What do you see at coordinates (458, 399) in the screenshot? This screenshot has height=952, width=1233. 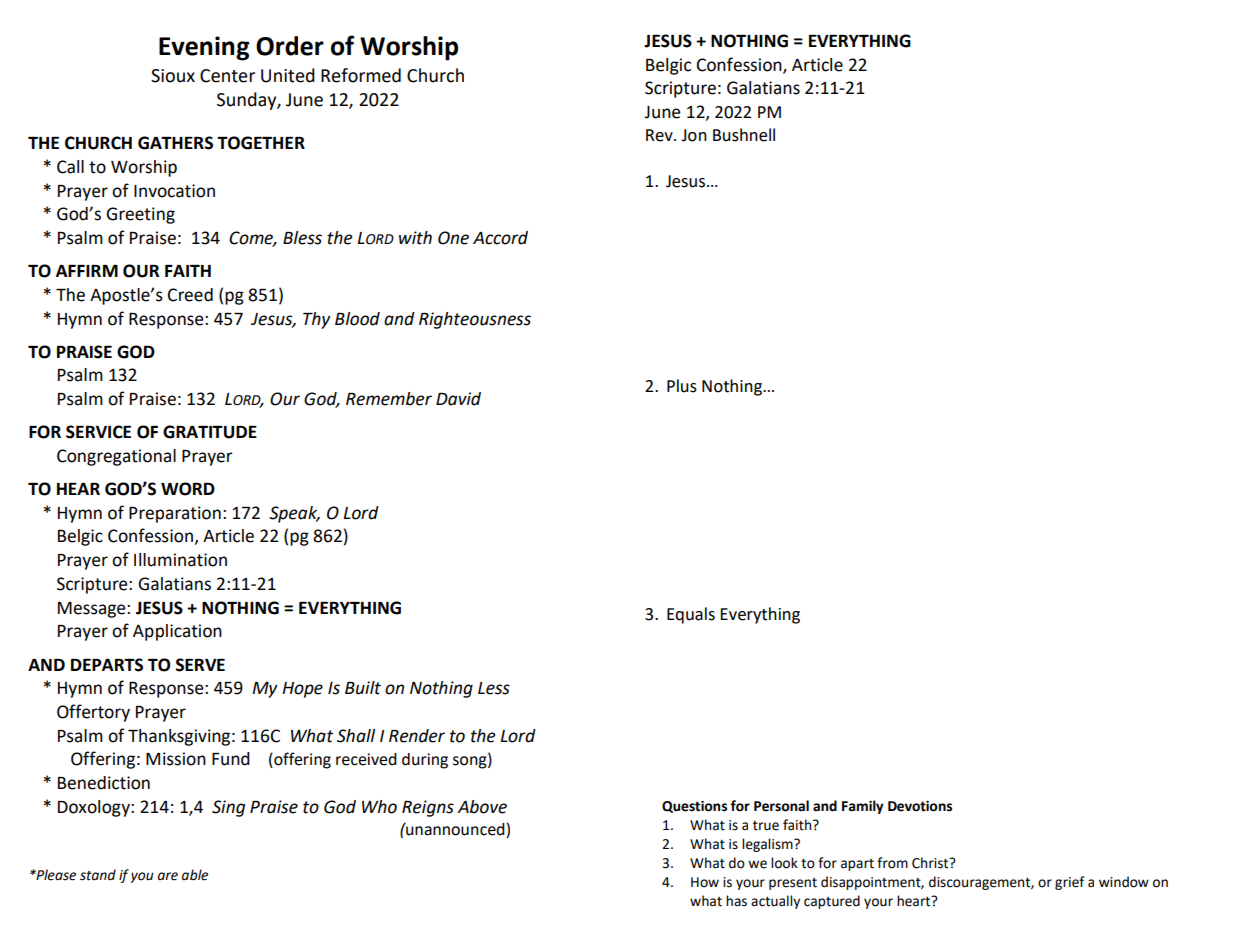 I see `David` at bounding box center [458, 399].
